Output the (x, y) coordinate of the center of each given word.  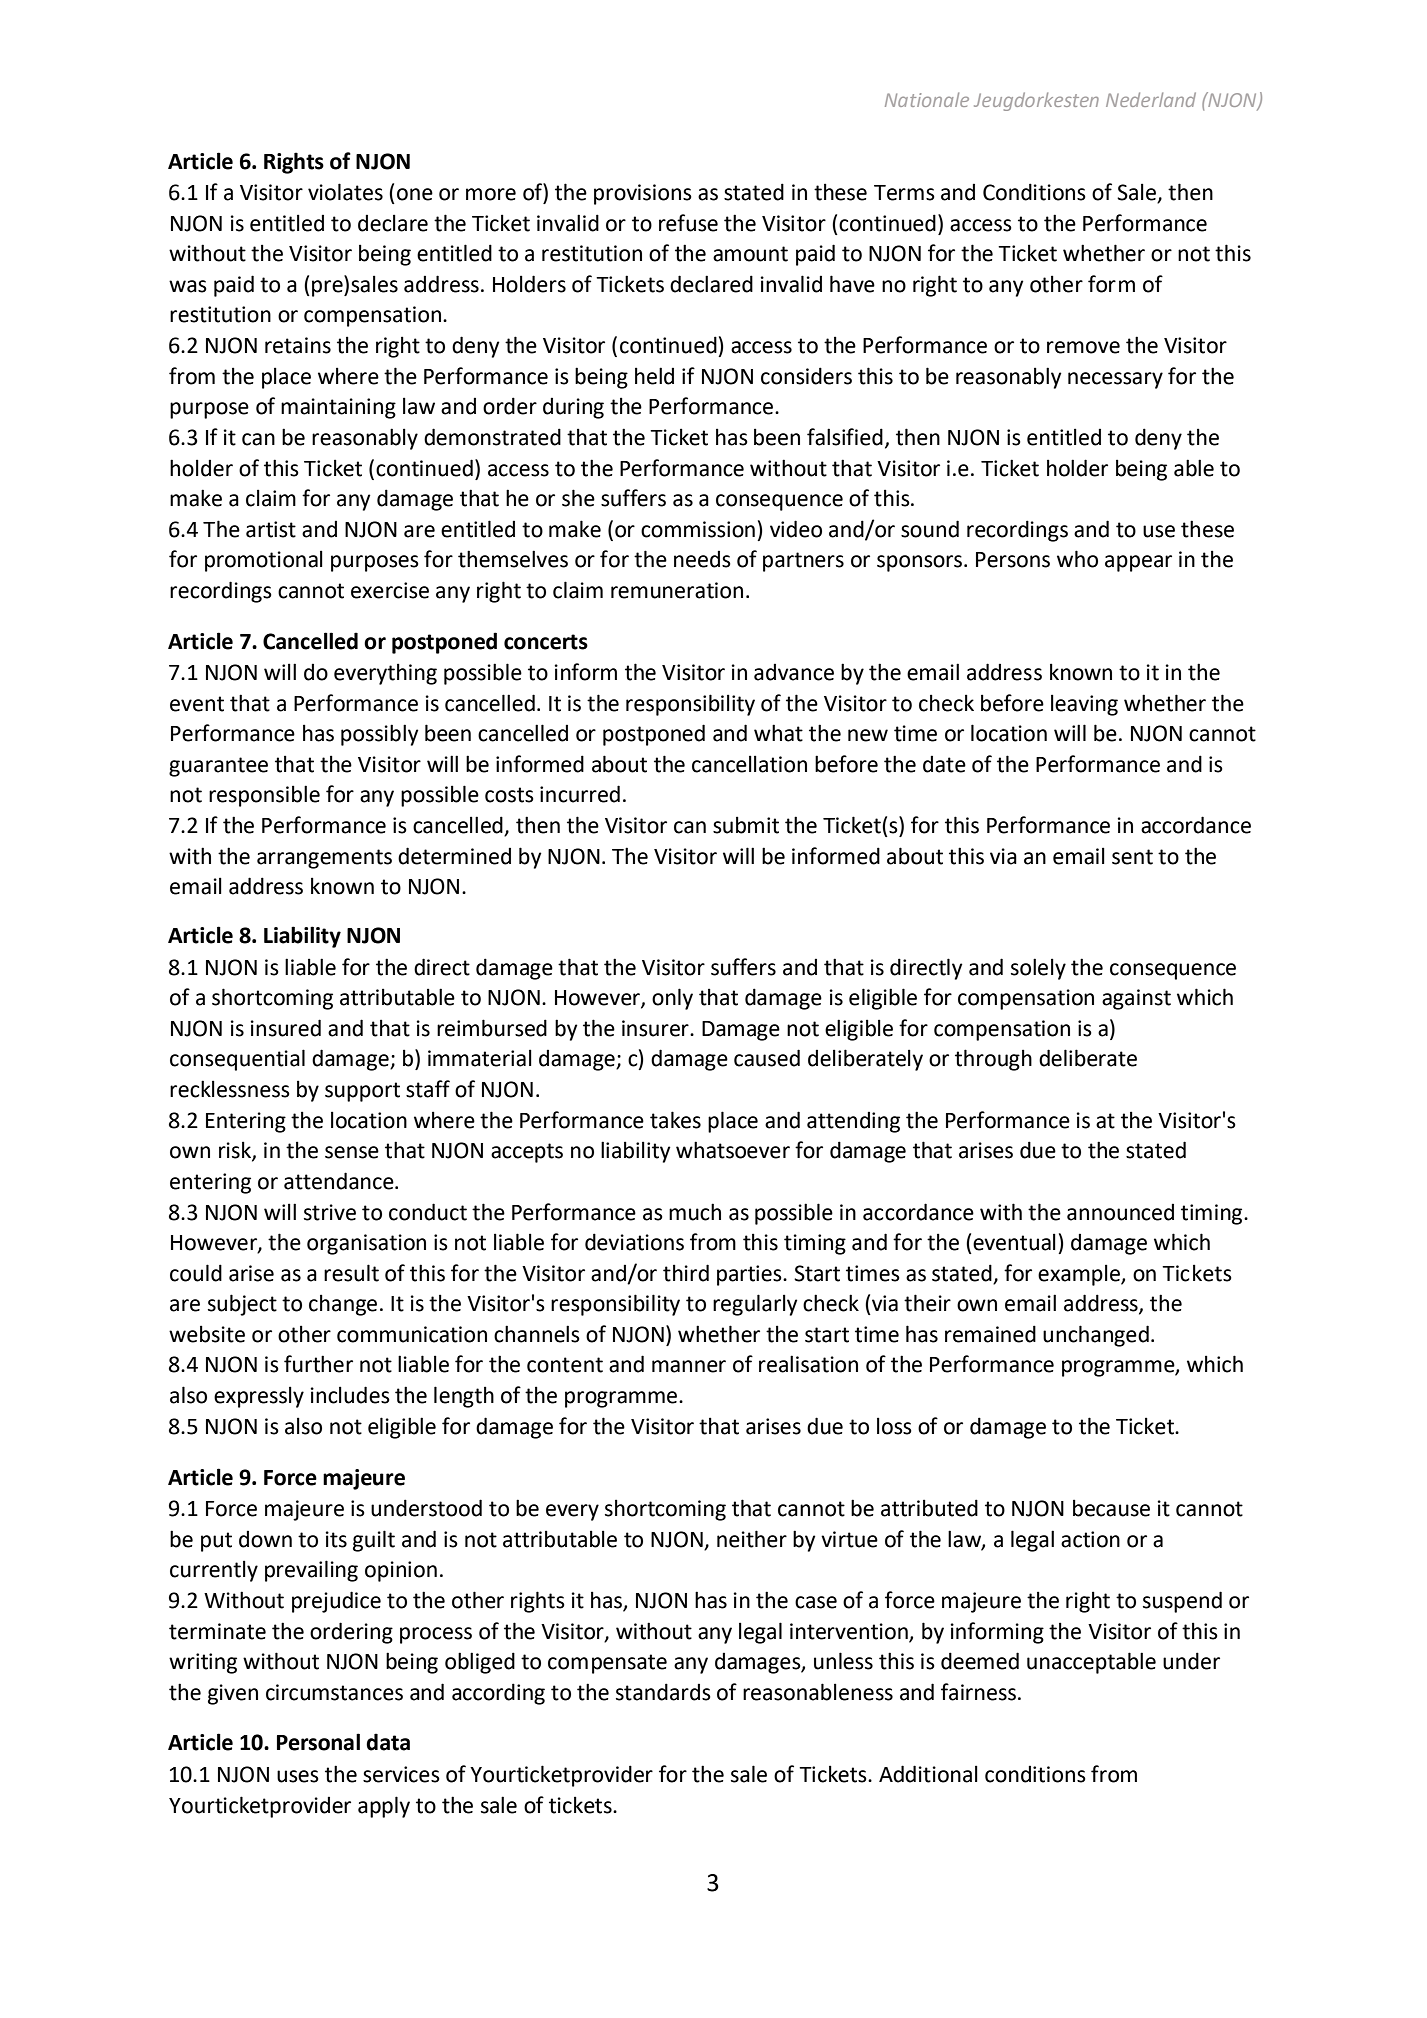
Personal (318, 1742)
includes (350, 1395)
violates (345, 192)
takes (675, 1120)
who (1077, 559)
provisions (643, 194)
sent (1132, 857)
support (362, 1092)
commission (698, 529)
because (1111, 1508)
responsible (264, 796)
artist (271, 529)
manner (689, 1366)
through (993, 1060)
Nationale (927, 99)
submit (746, 825)
